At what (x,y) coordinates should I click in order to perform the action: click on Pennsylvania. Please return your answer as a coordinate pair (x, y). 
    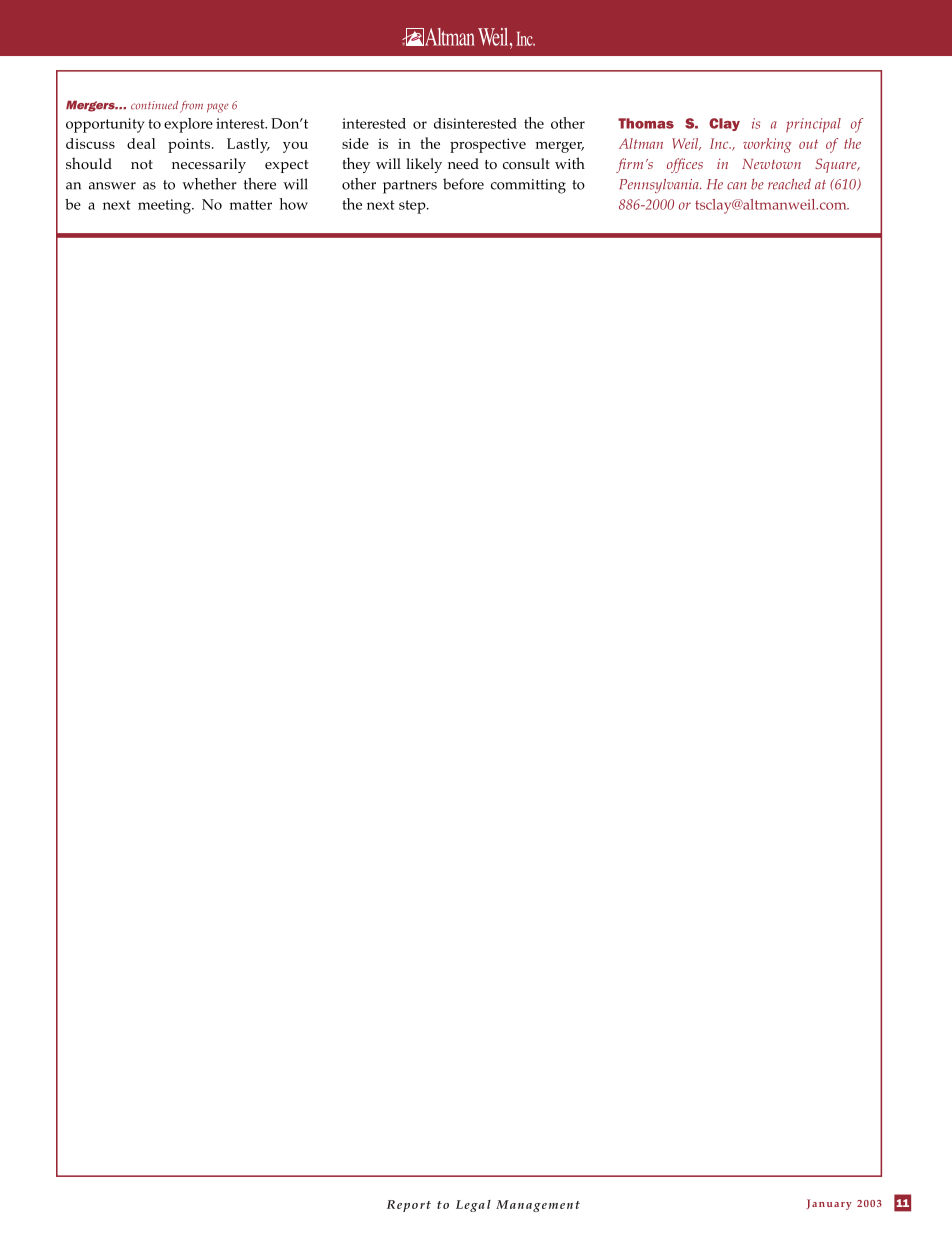
    Looking at the image, I should click on (660, 185).
